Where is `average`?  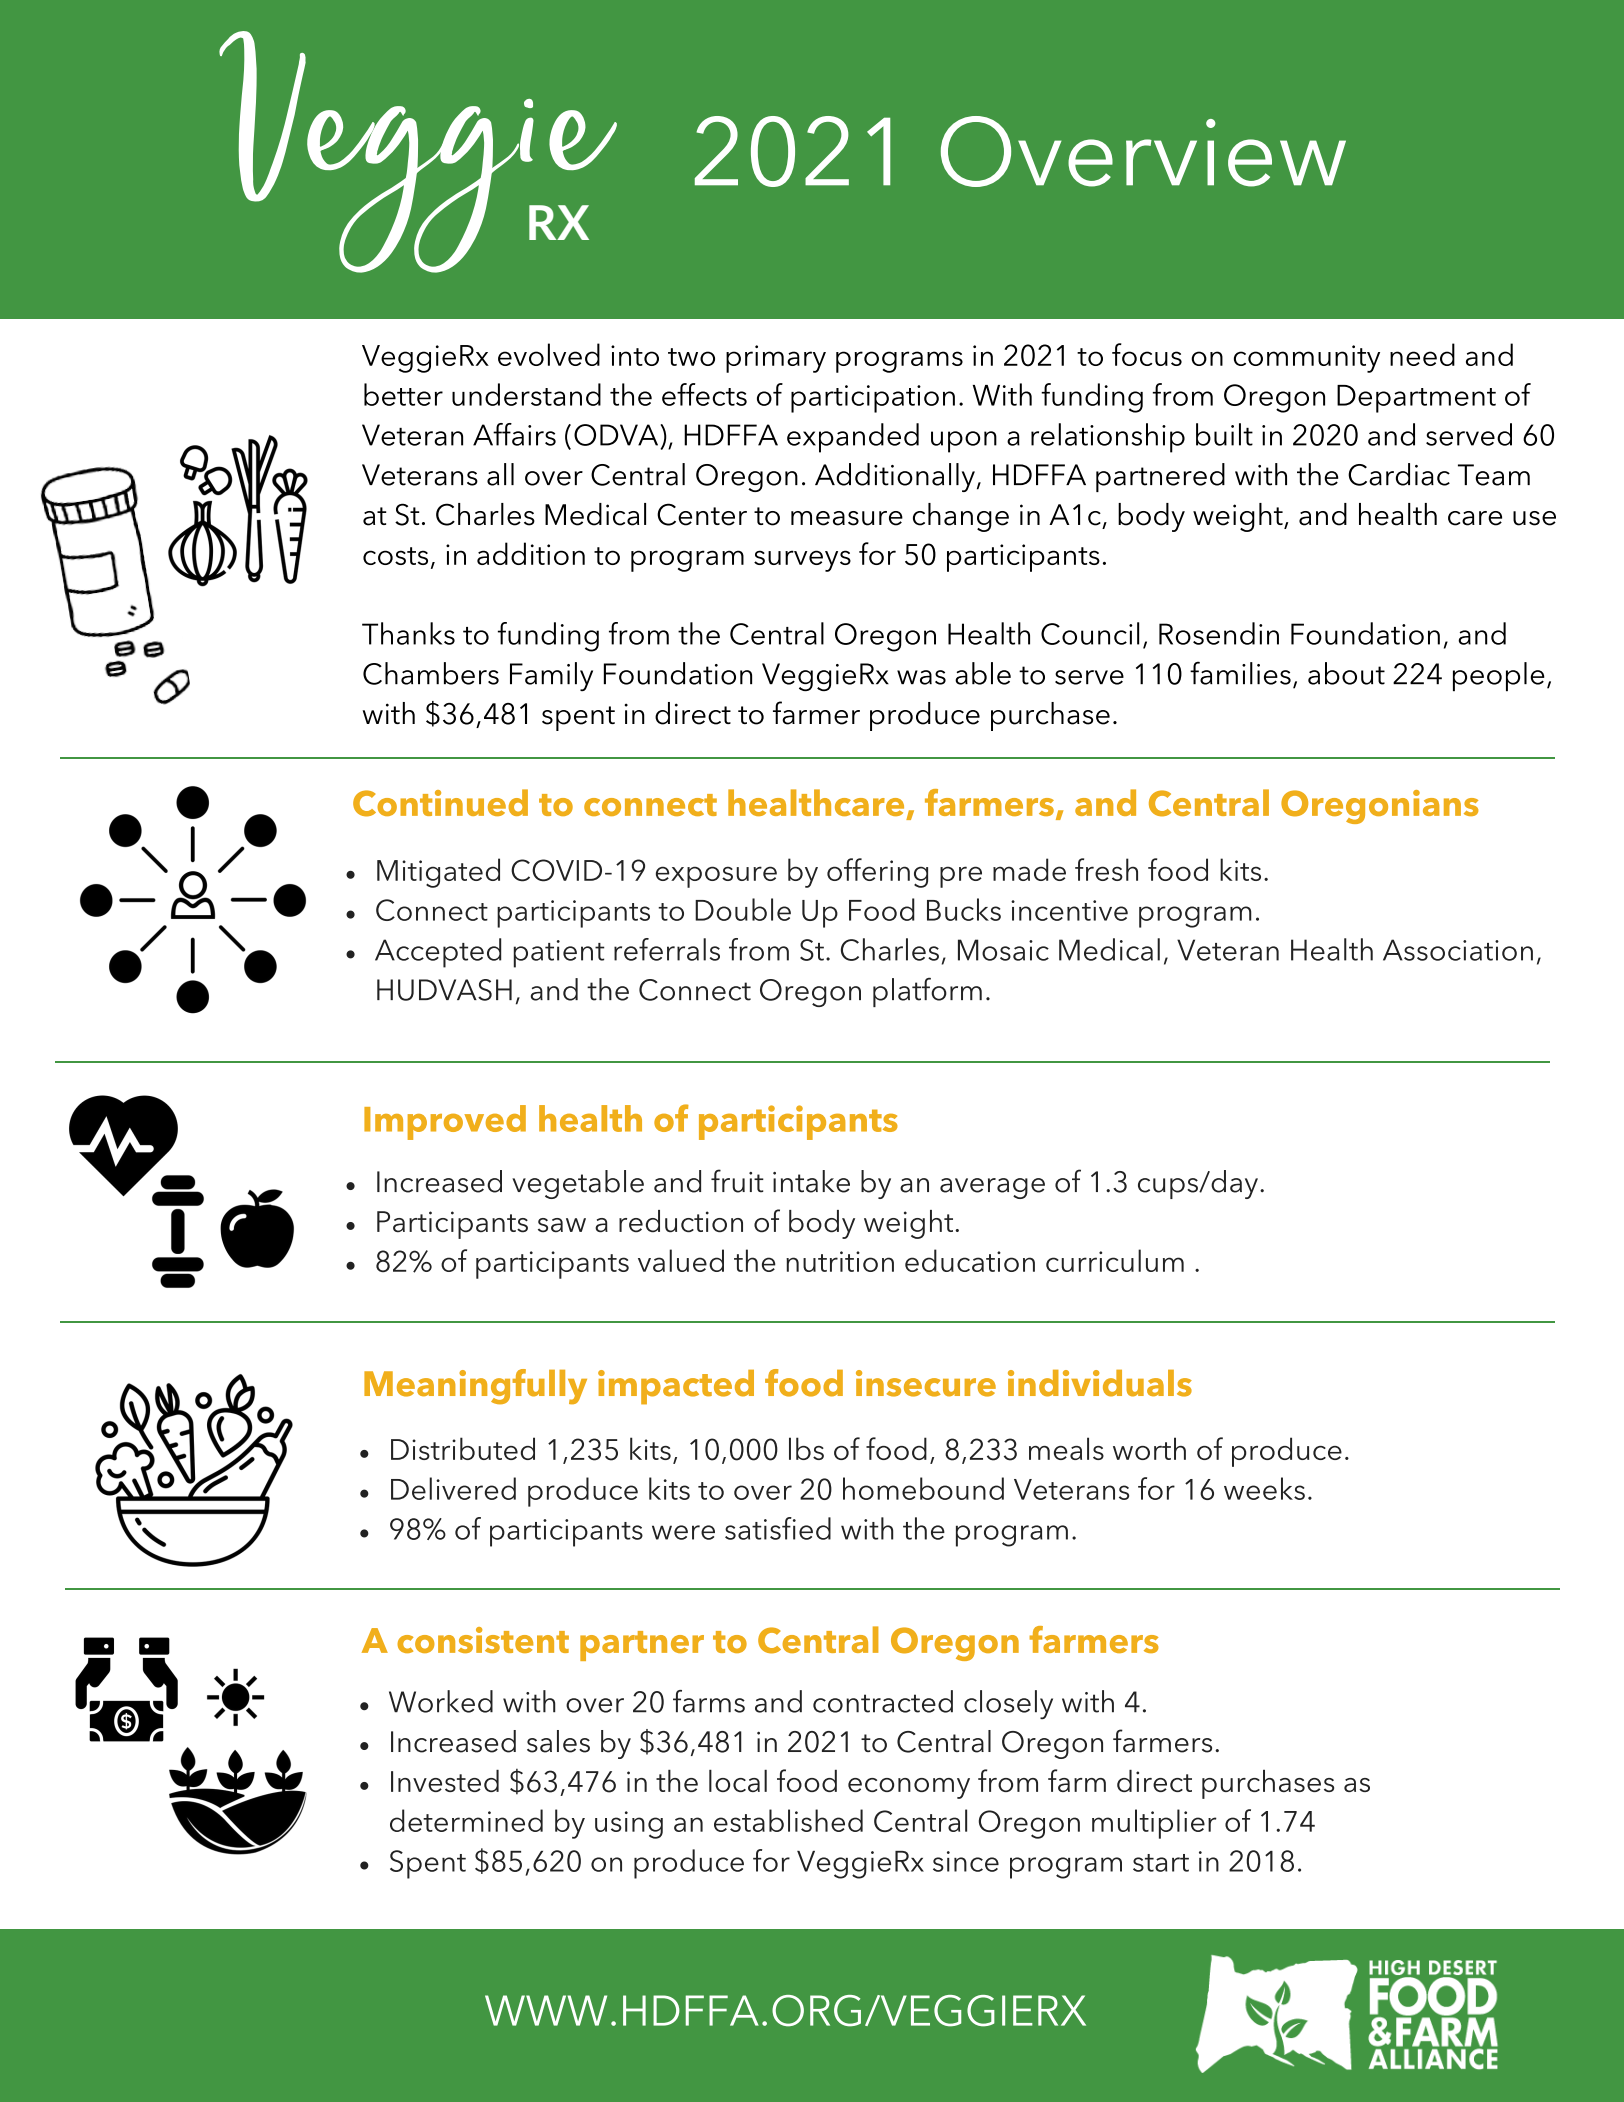
average is located at coordinates (992, 1188).
